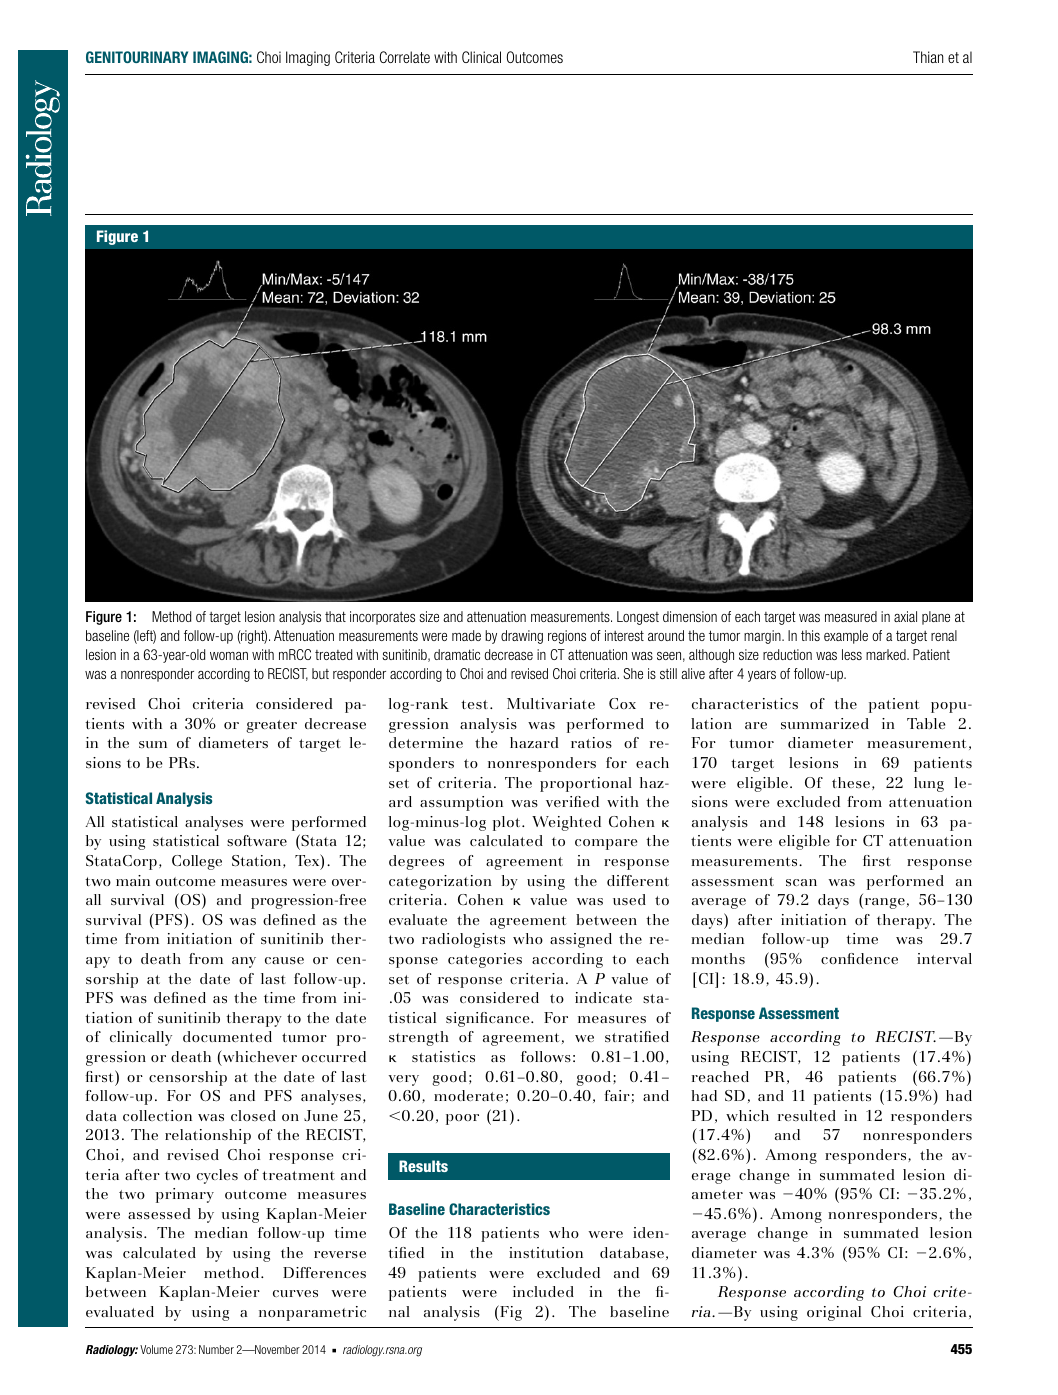 The width and height of the screenshot is (1058, 1395). Describe the element at coordinates (216, 1349) in the screenshot. I see `Number` at that location.
